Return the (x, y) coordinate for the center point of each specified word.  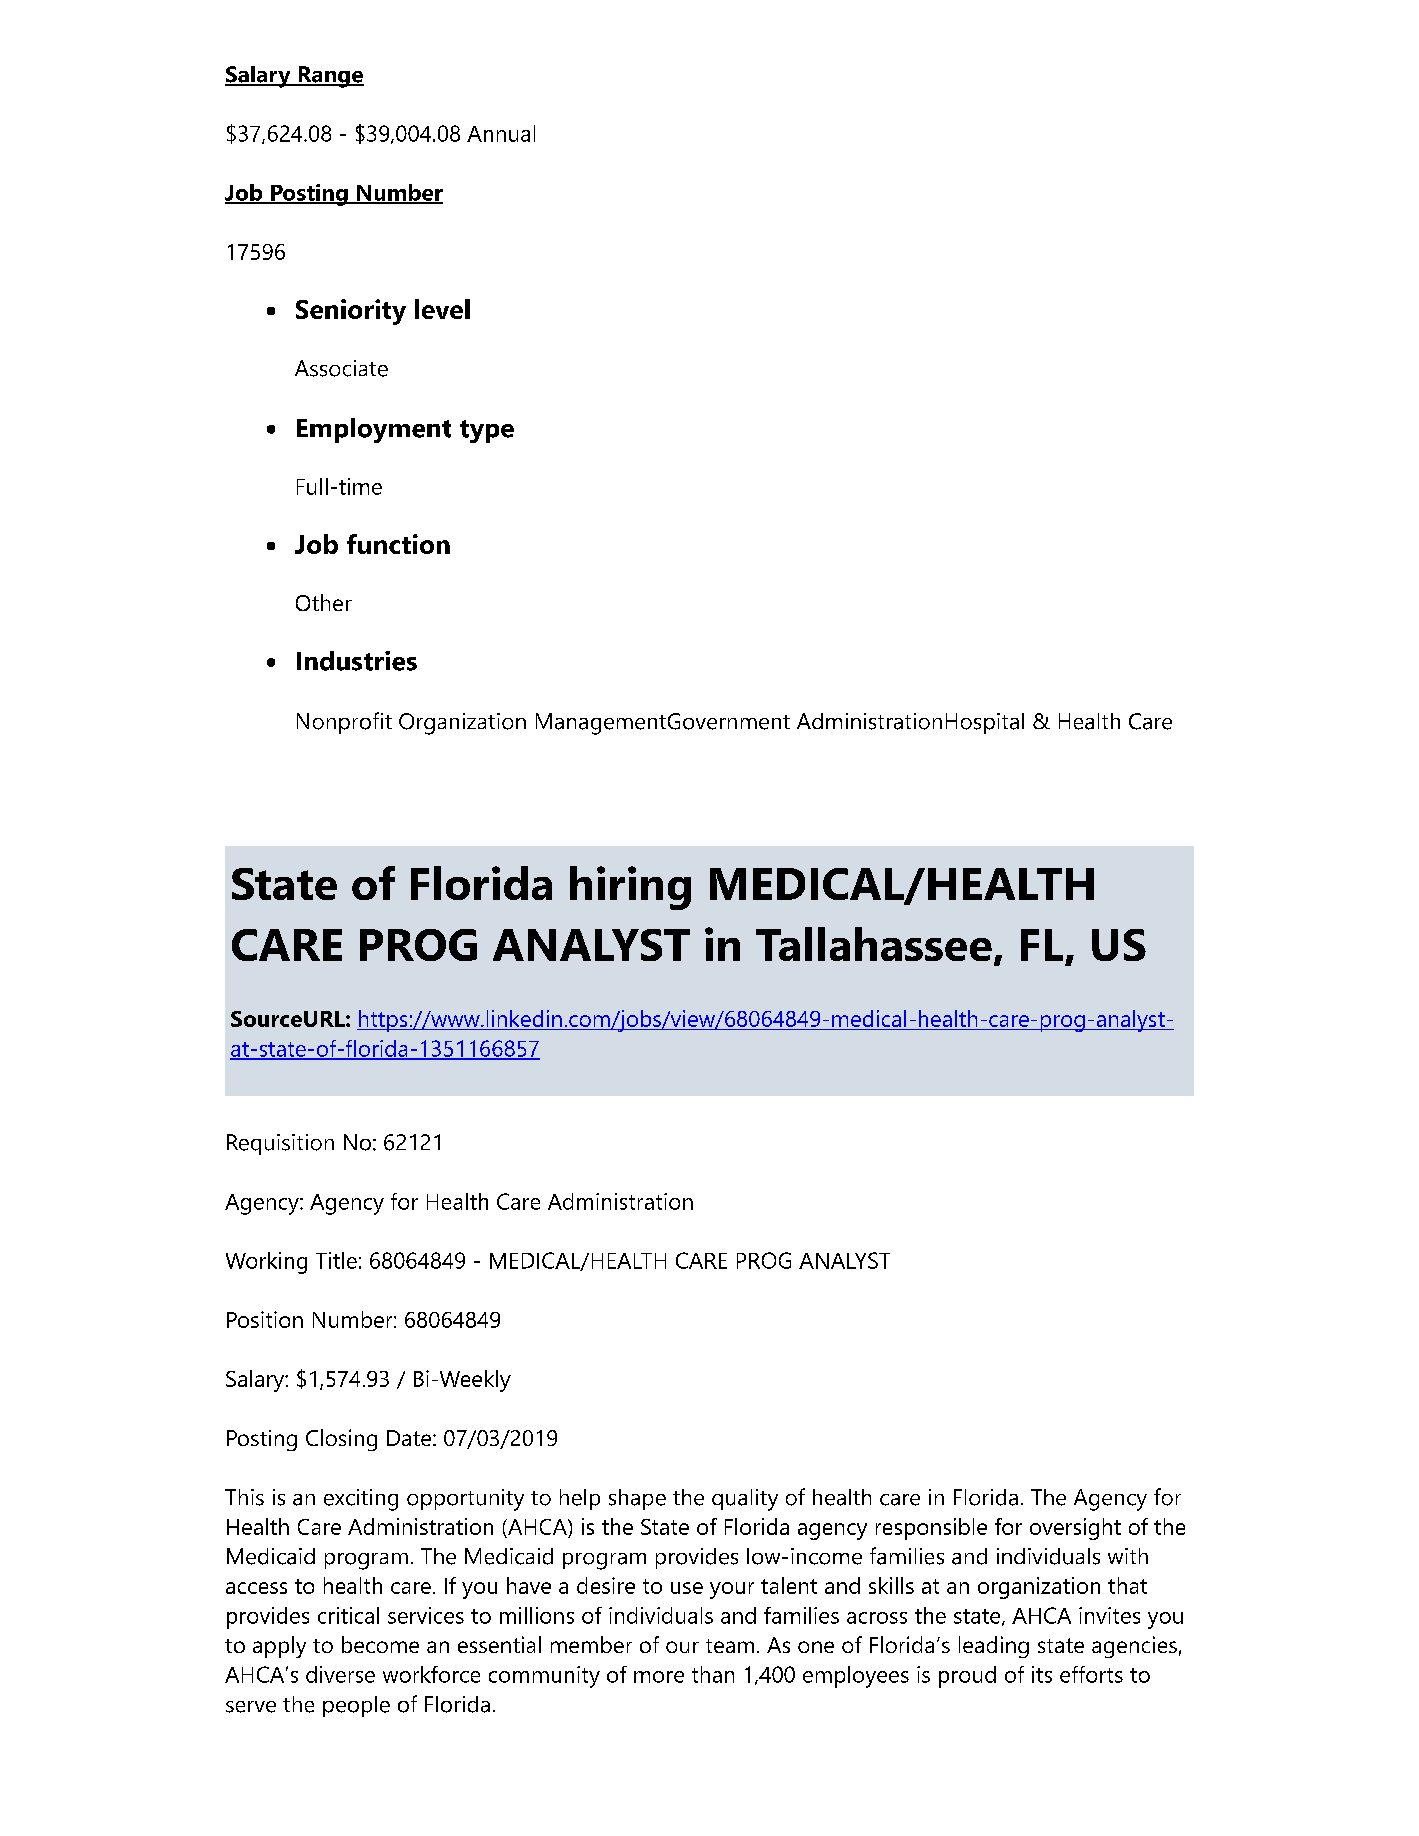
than (713, 1674)
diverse (340, 1674)
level (442, 309)
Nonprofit (344, 723)
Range (330, 77)
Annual (501, 133)
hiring (630, 888)
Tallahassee (874, 944)
